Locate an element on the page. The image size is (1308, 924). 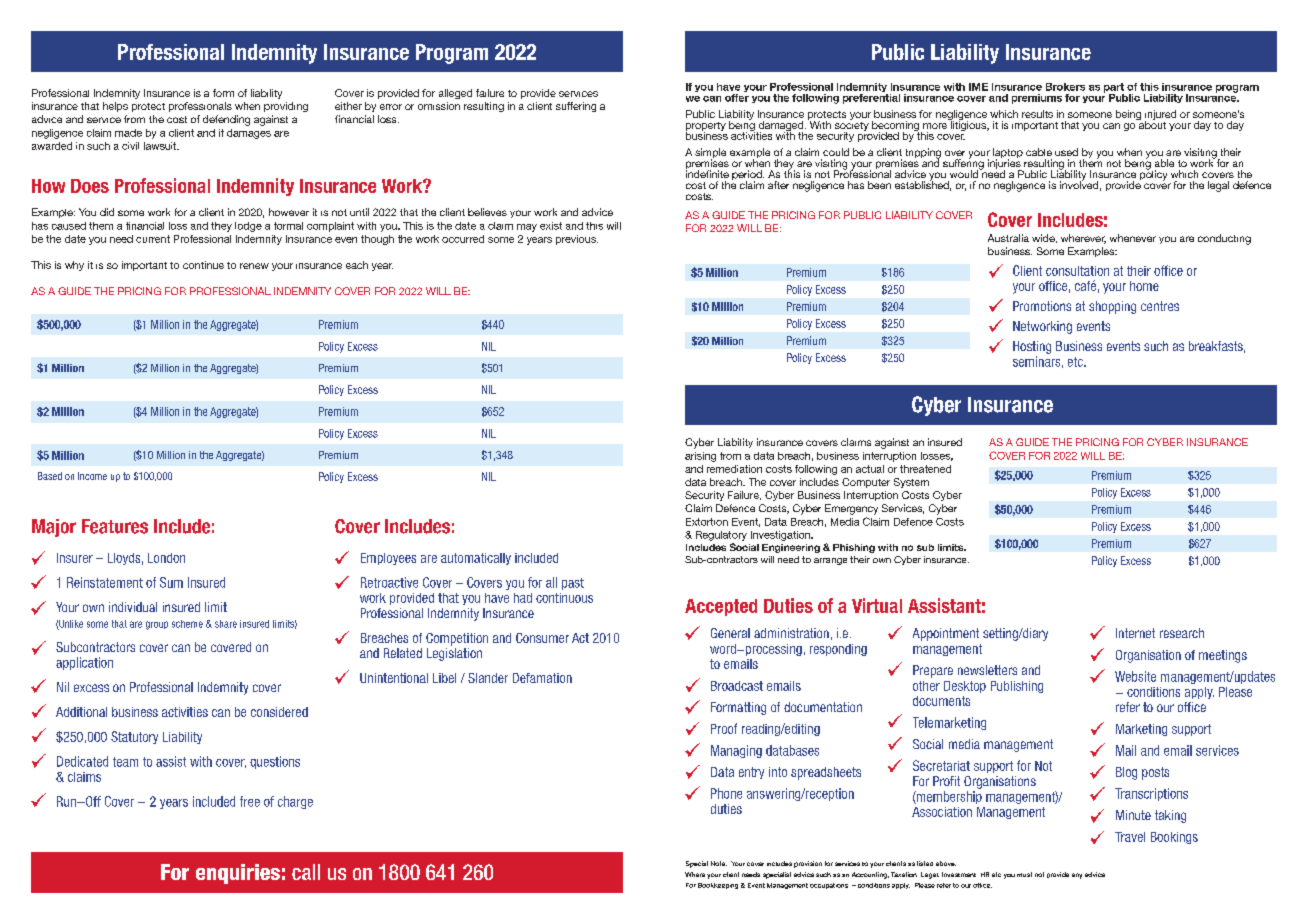
offer is located at coordinates (737, 96).
